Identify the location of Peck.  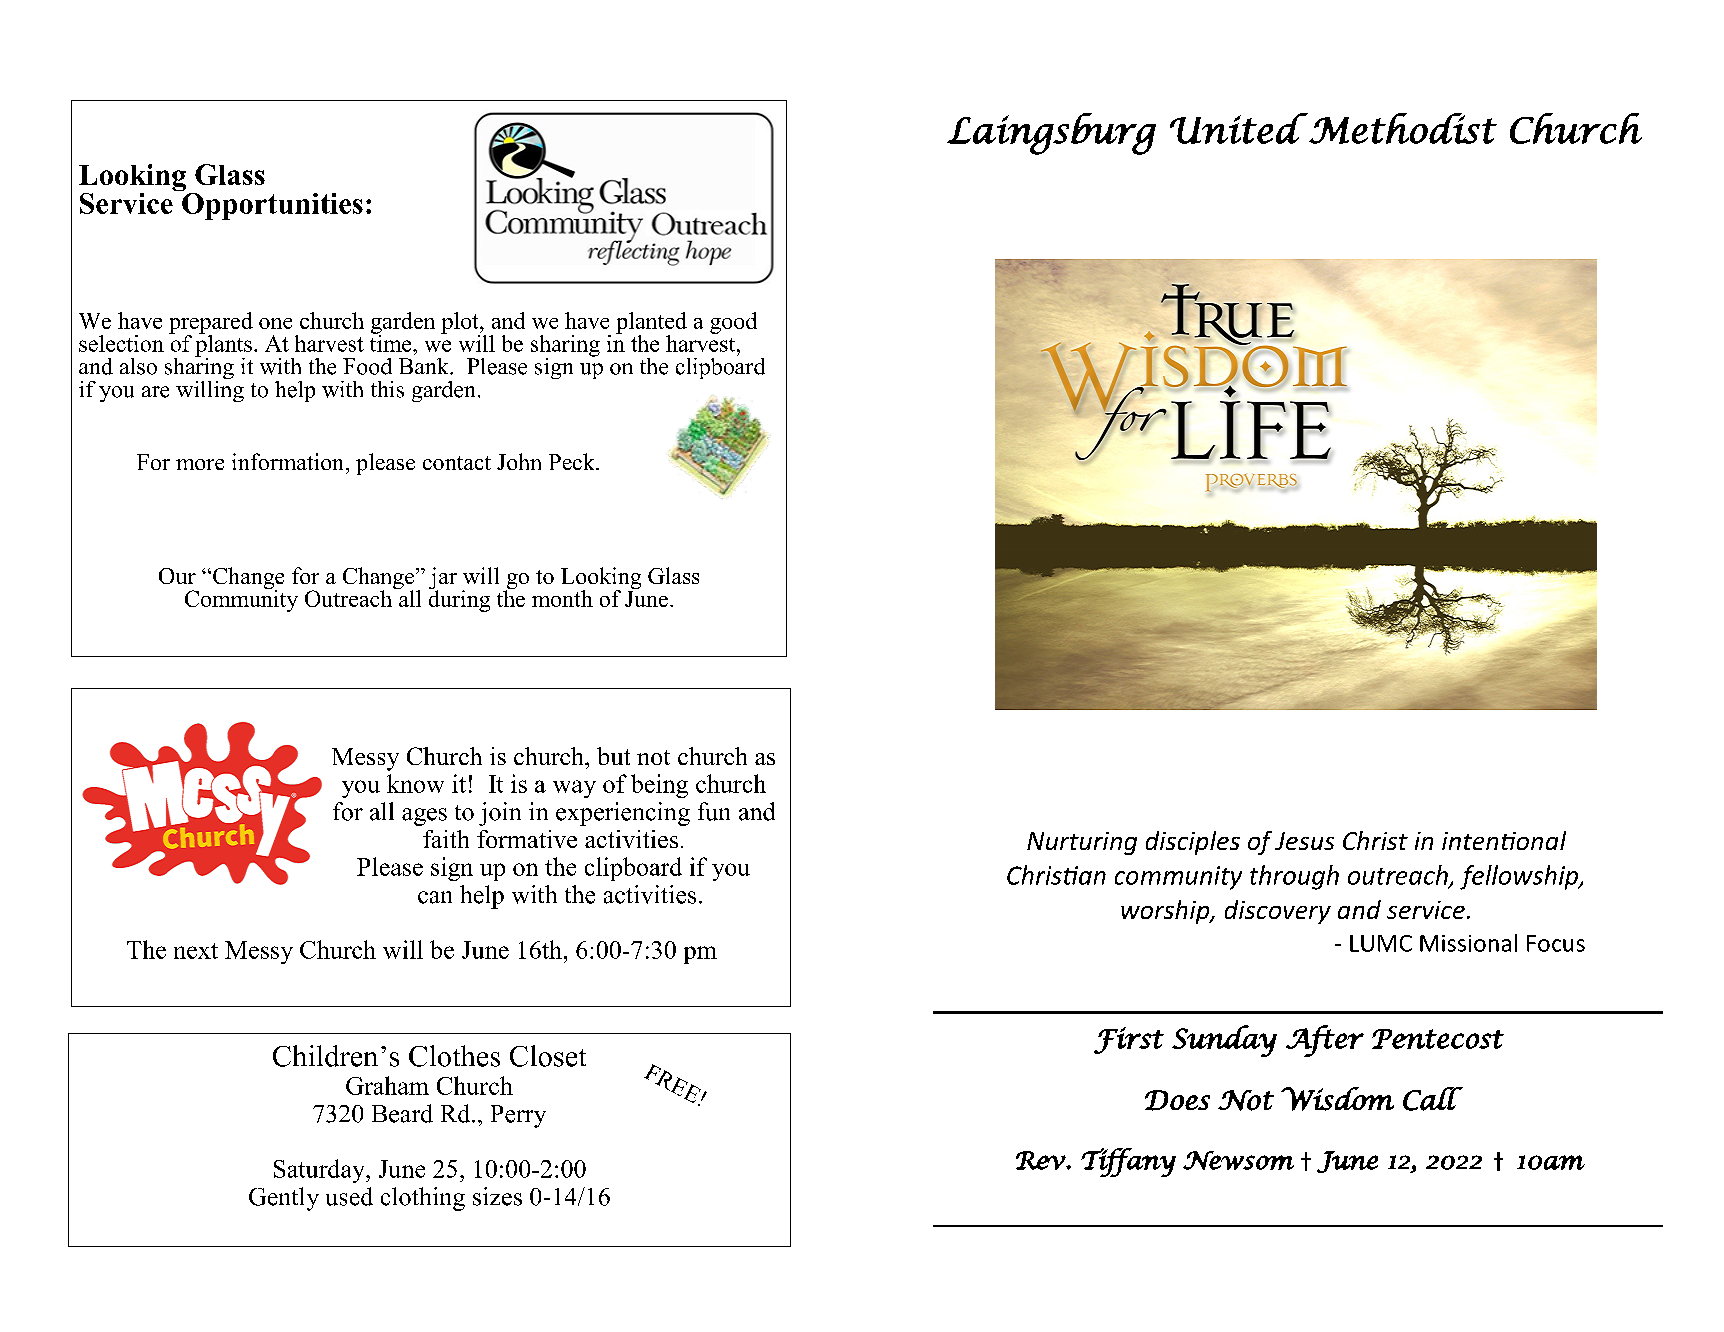
(573, 461).
